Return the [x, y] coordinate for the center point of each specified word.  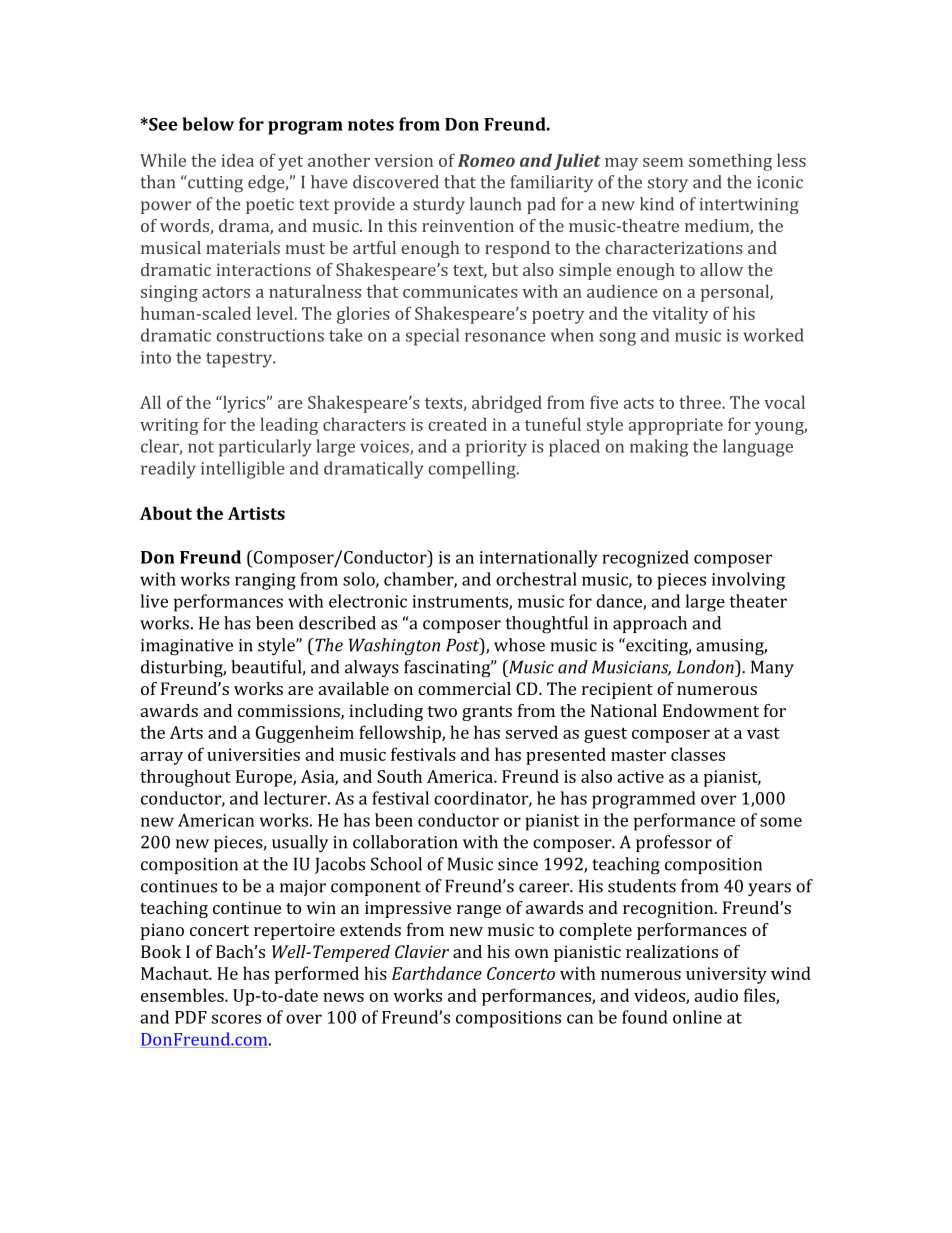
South [399, 776]
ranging [265, 581]
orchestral [536, 579]
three [701, 402]
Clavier [422, 951]
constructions [270, 335]
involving [748, 581]
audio [716, 995]
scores [236, 1019]
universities [253, 754]
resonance [505, 337]
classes [698, 754]
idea [237, 160]
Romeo [486, 160]
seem [663, 162]
